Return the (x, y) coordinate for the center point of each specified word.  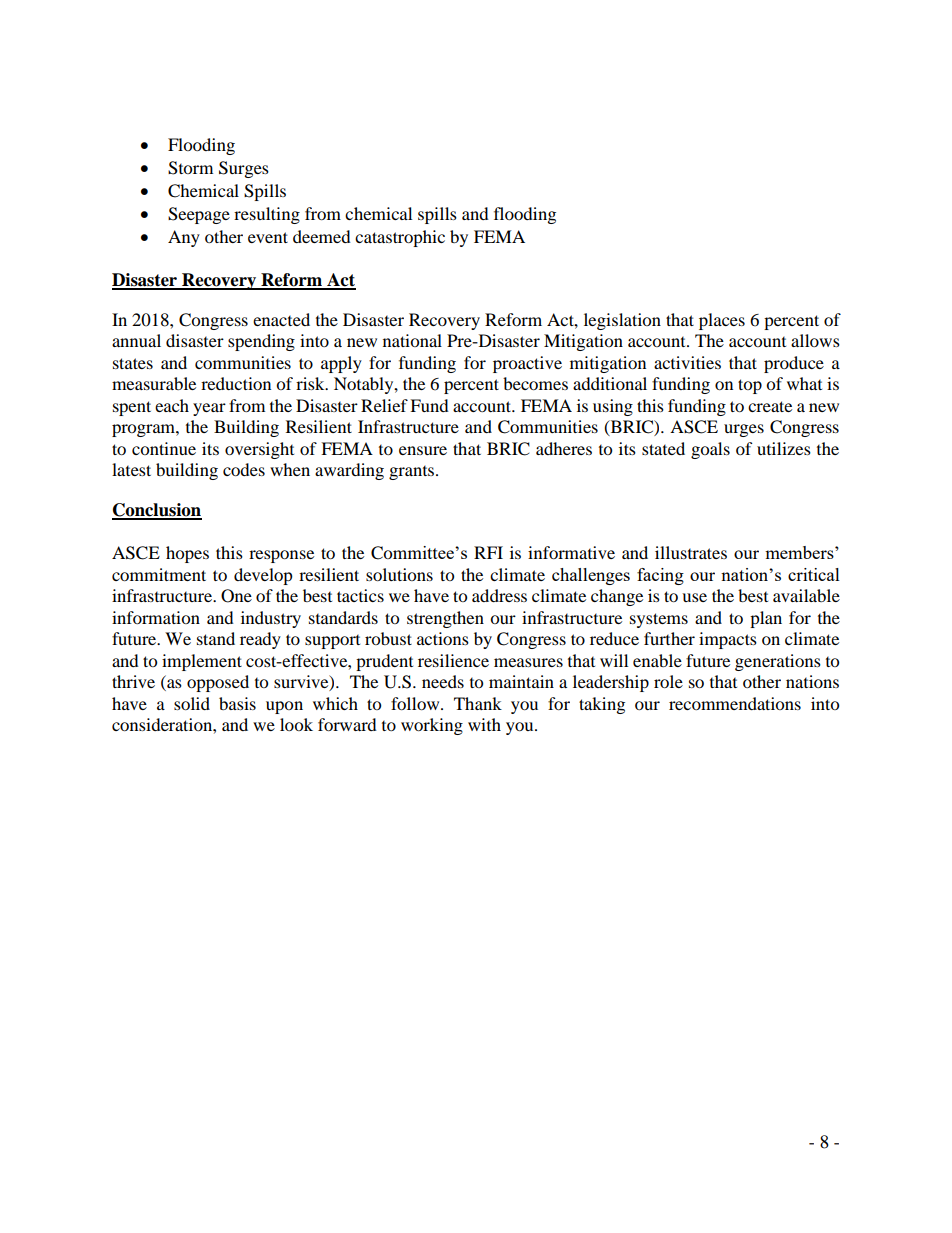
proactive (527, 364)
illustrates (691, 552)
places (722, 321)
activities (687, 362)
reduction (236, 383)
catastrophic (400, 238)
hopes (187, 554)
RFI (488, 552)
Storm (190, 168)
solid (192, 703)
